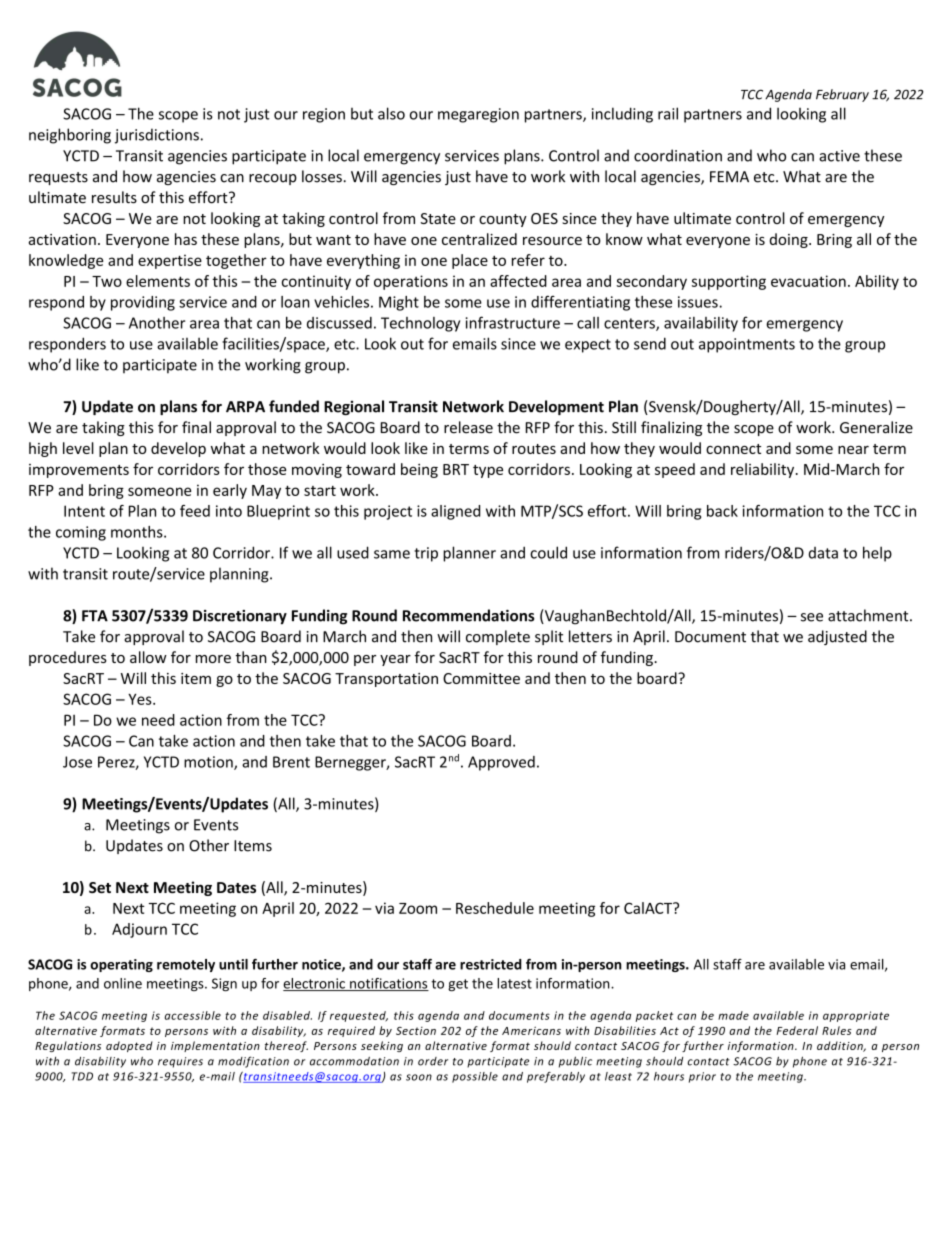 This screenshot has height=1233, width=952. Describe the element at coordinates (797, 1030) in the screenshot. I see `Federal` at that location.
